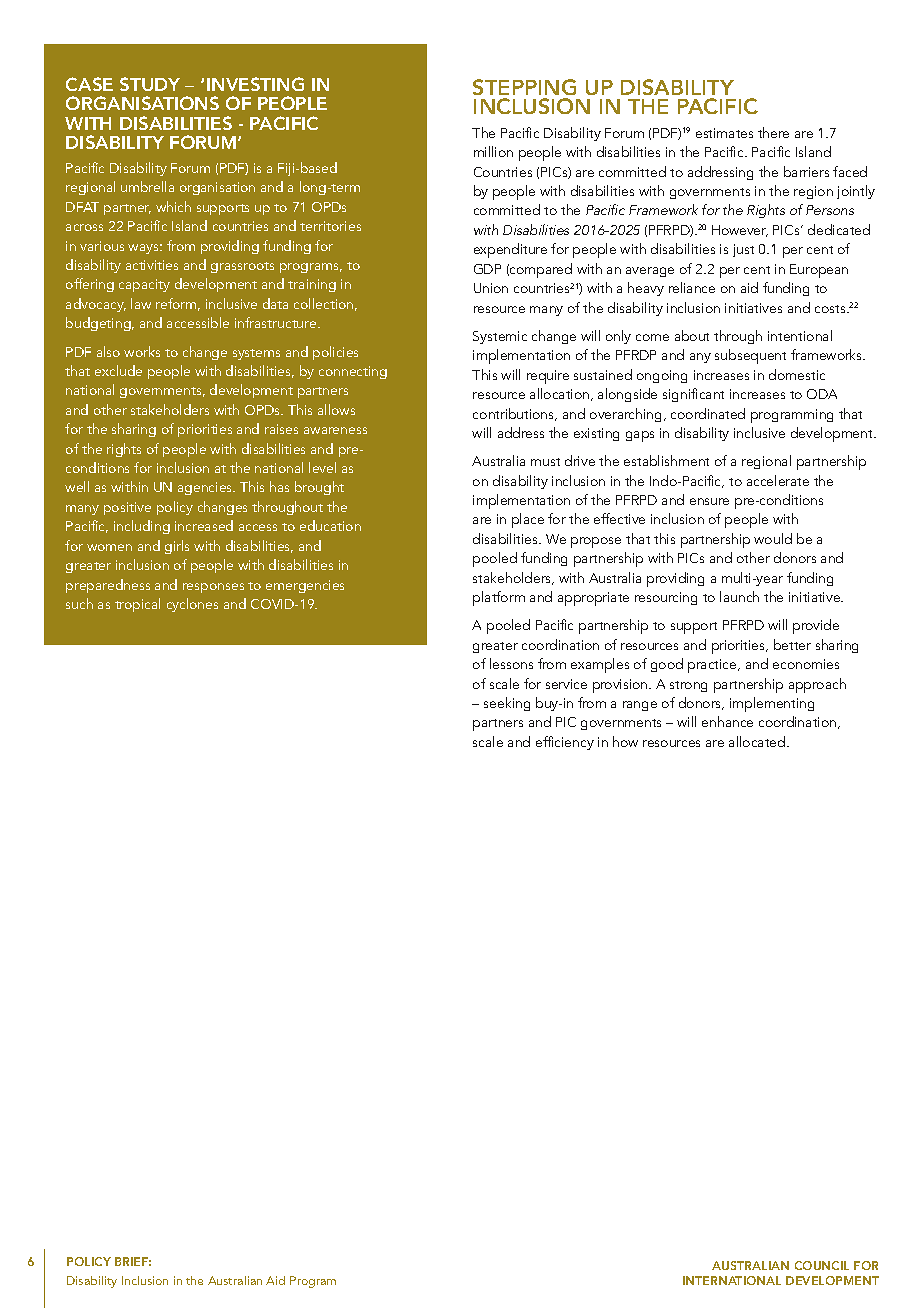  What do you see at coordinates (565, 743) in the screenshot?
I see `efficiency` at bounding box center [565, 743].
